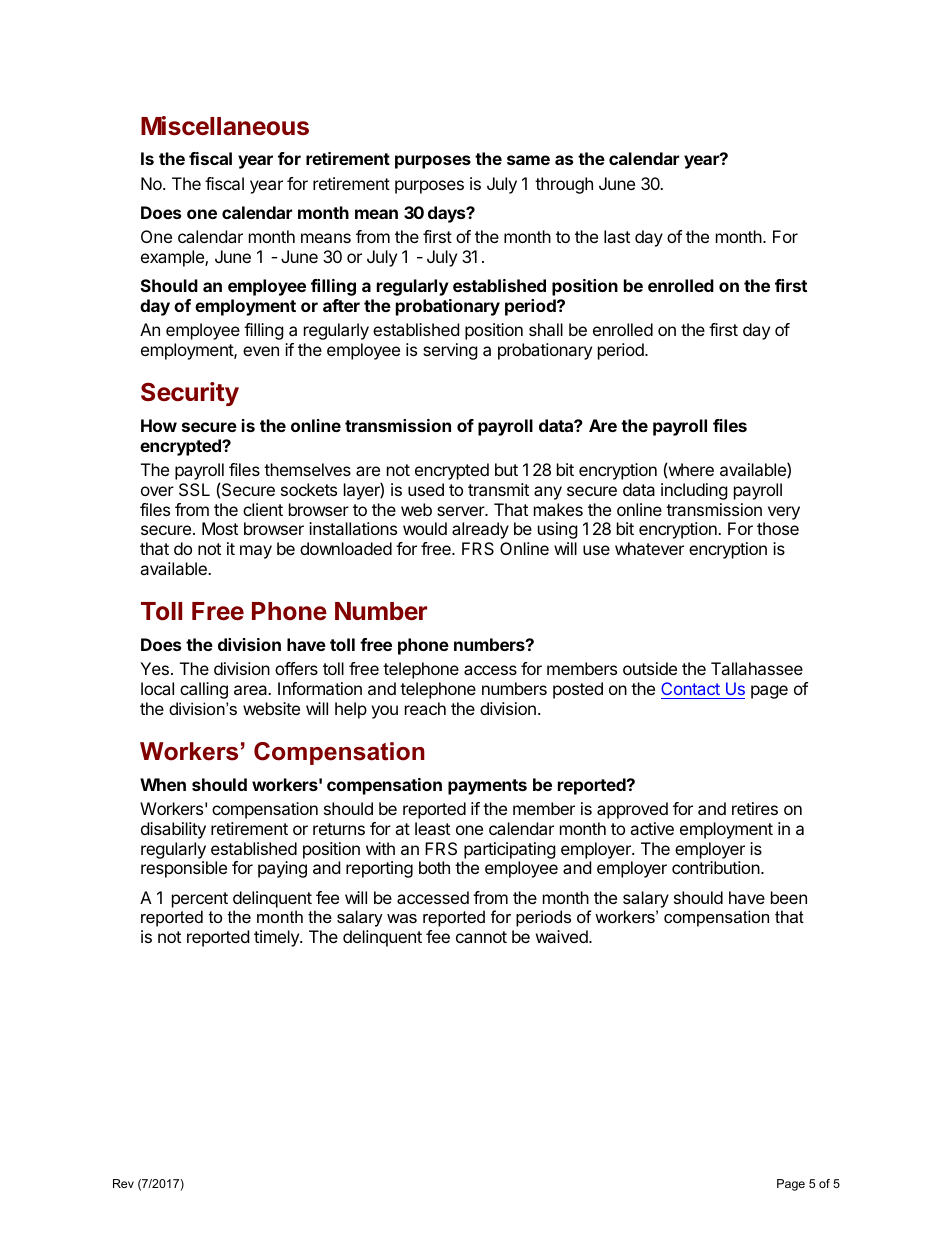 The height and width of the screenshot is (1233, 952). I want to click on waived, so click(563, 936).
